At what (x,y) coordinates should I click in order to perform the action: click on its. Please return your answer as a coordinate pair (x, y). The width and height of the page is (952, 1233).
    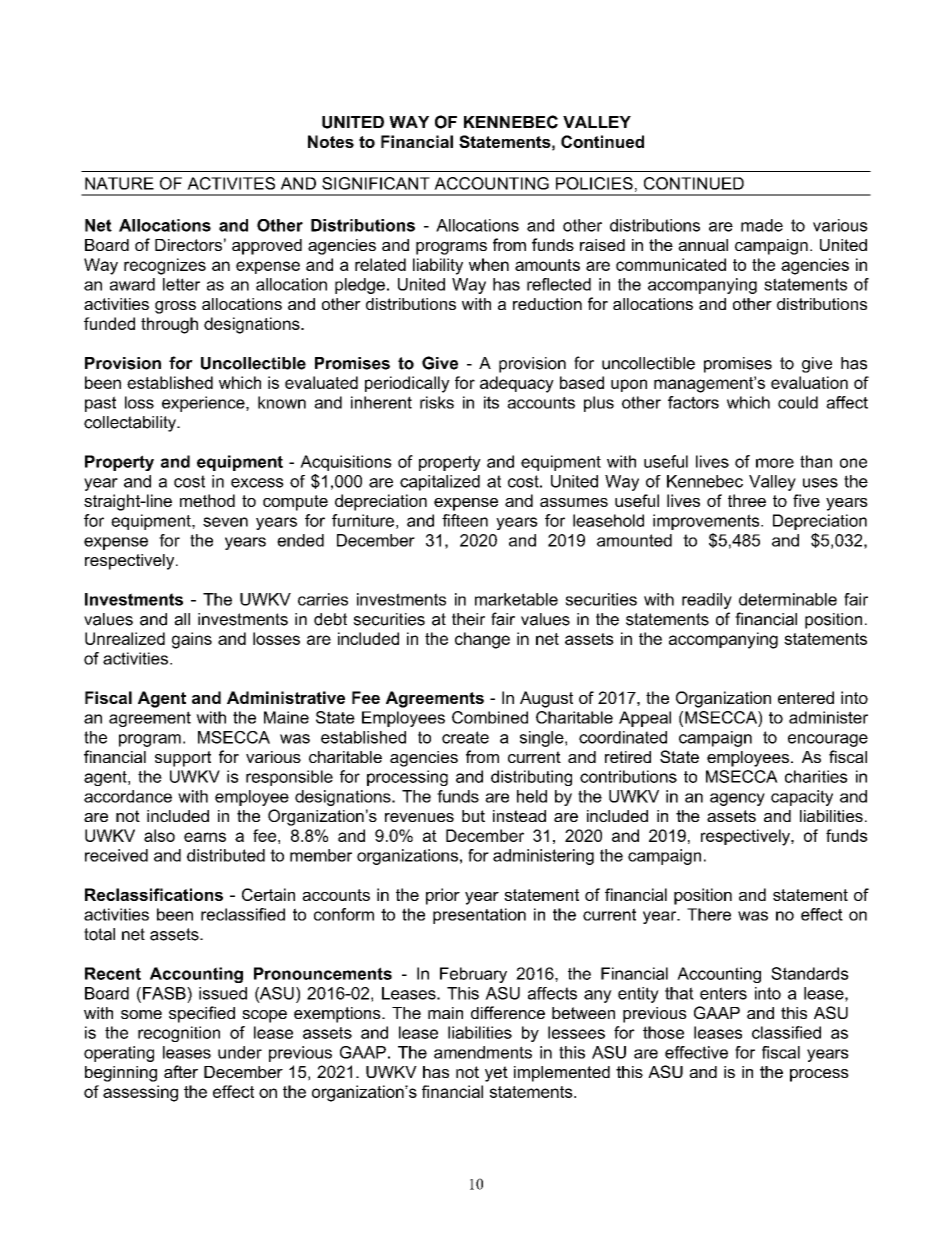
    Looking at the image, I should click on (491, 402).
